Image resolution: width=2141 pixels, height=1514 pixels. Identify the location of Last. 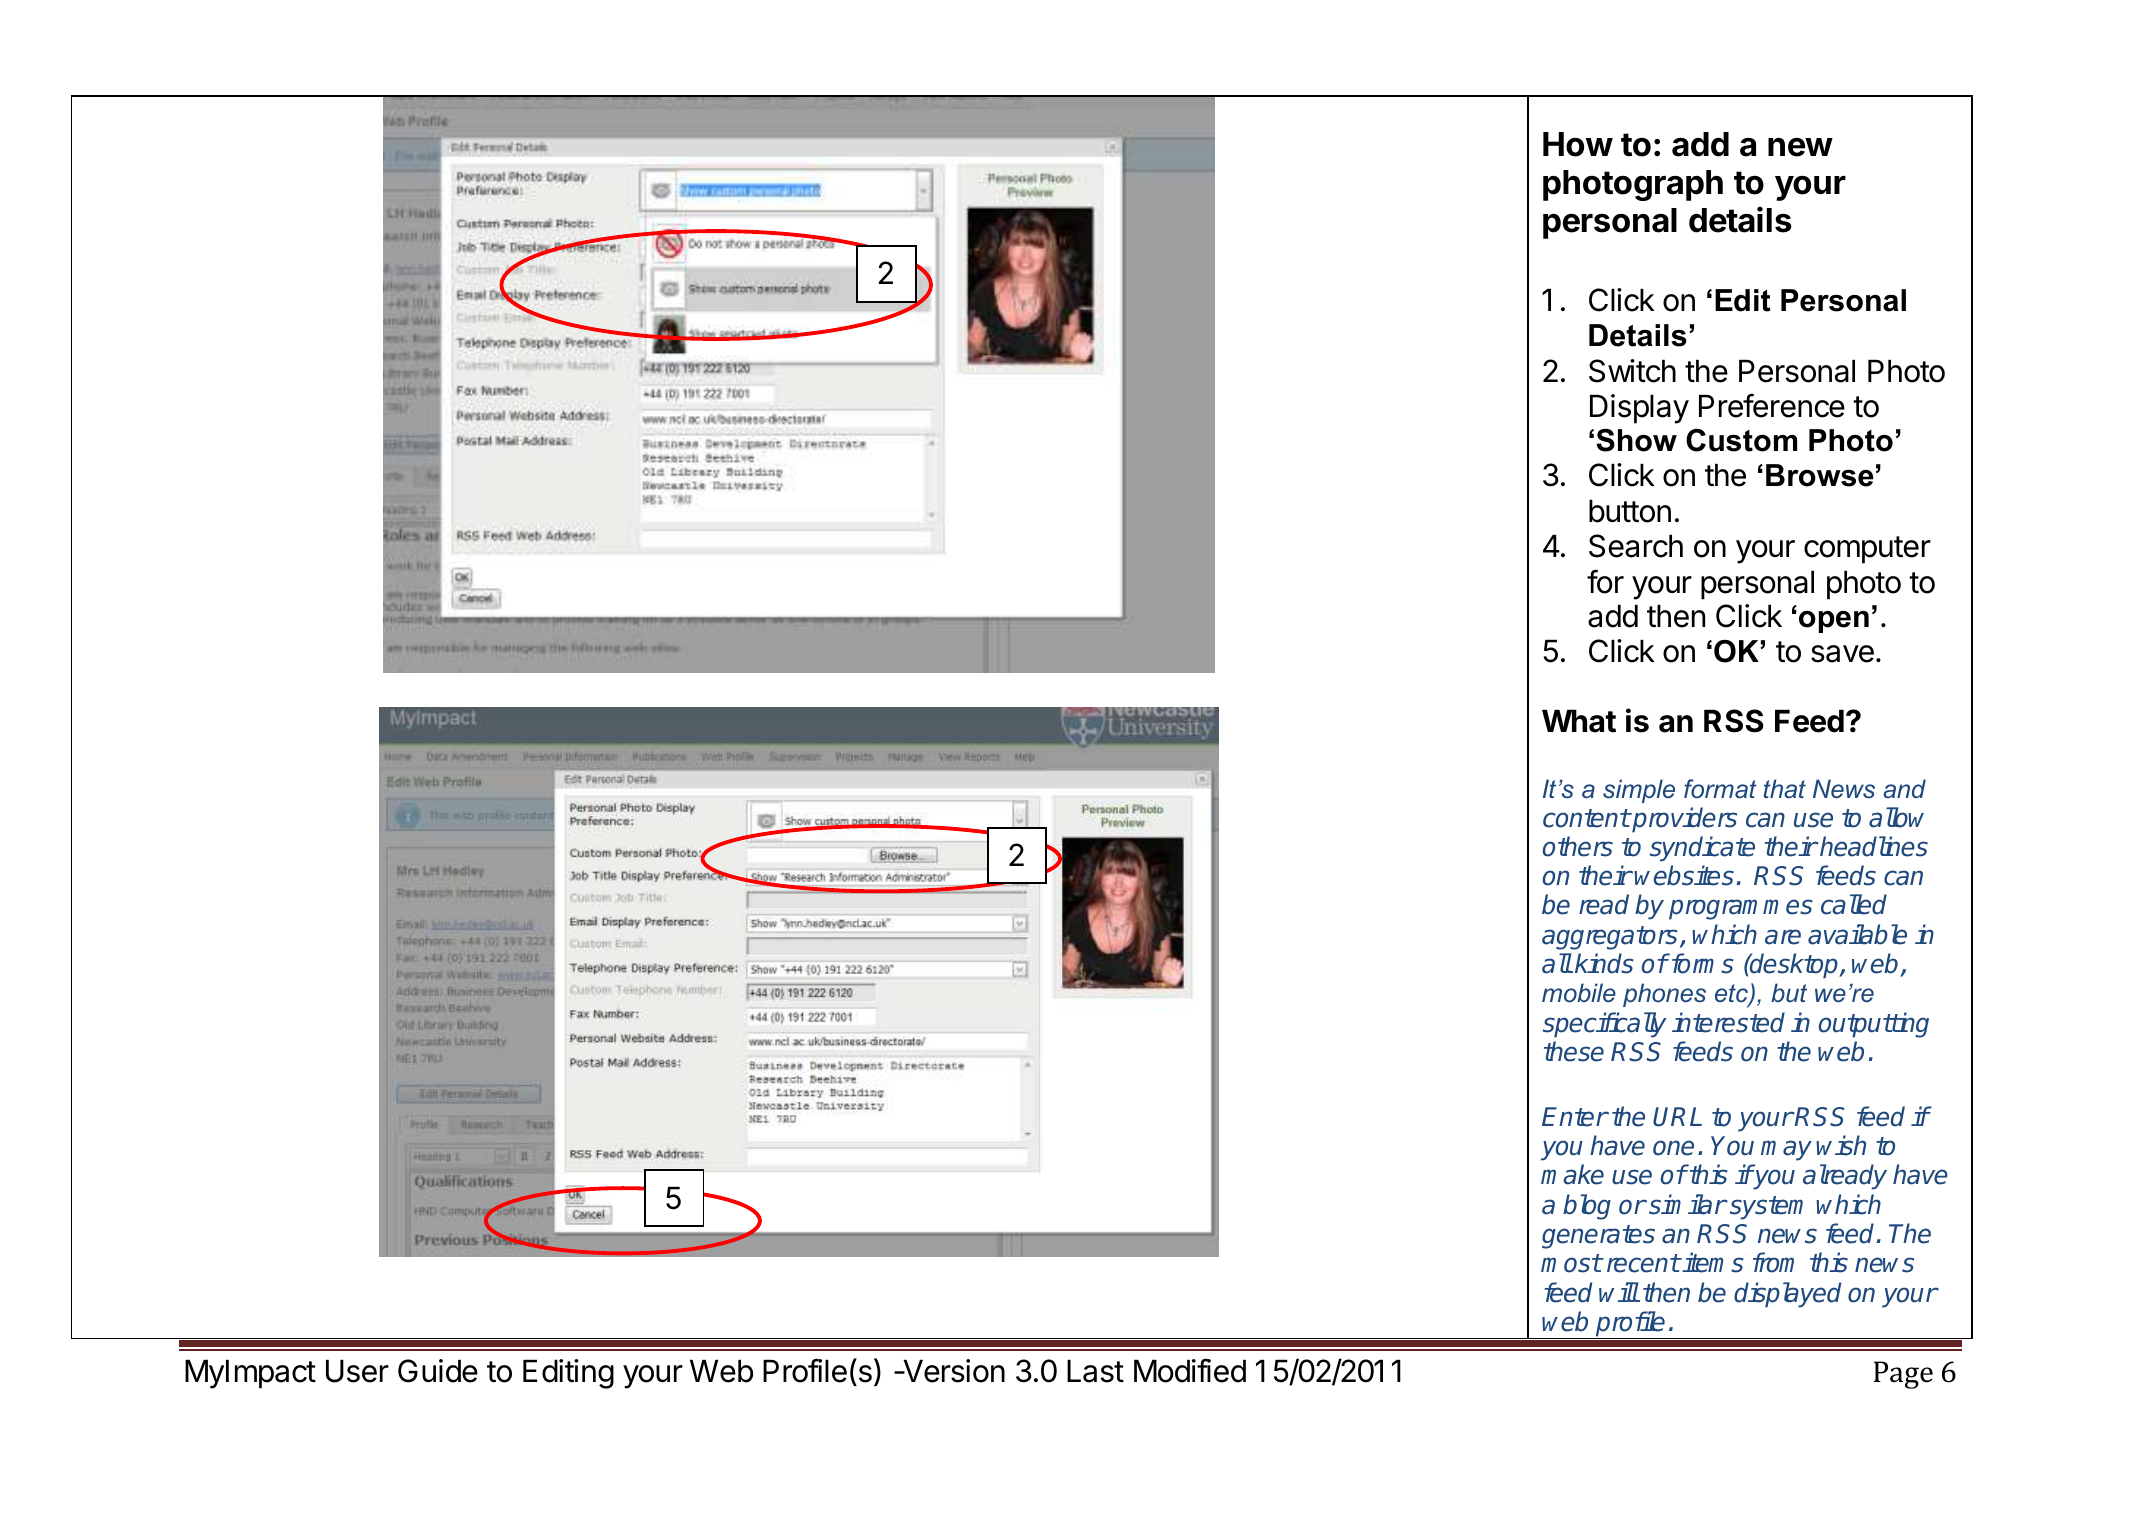
(1095, 1371).
